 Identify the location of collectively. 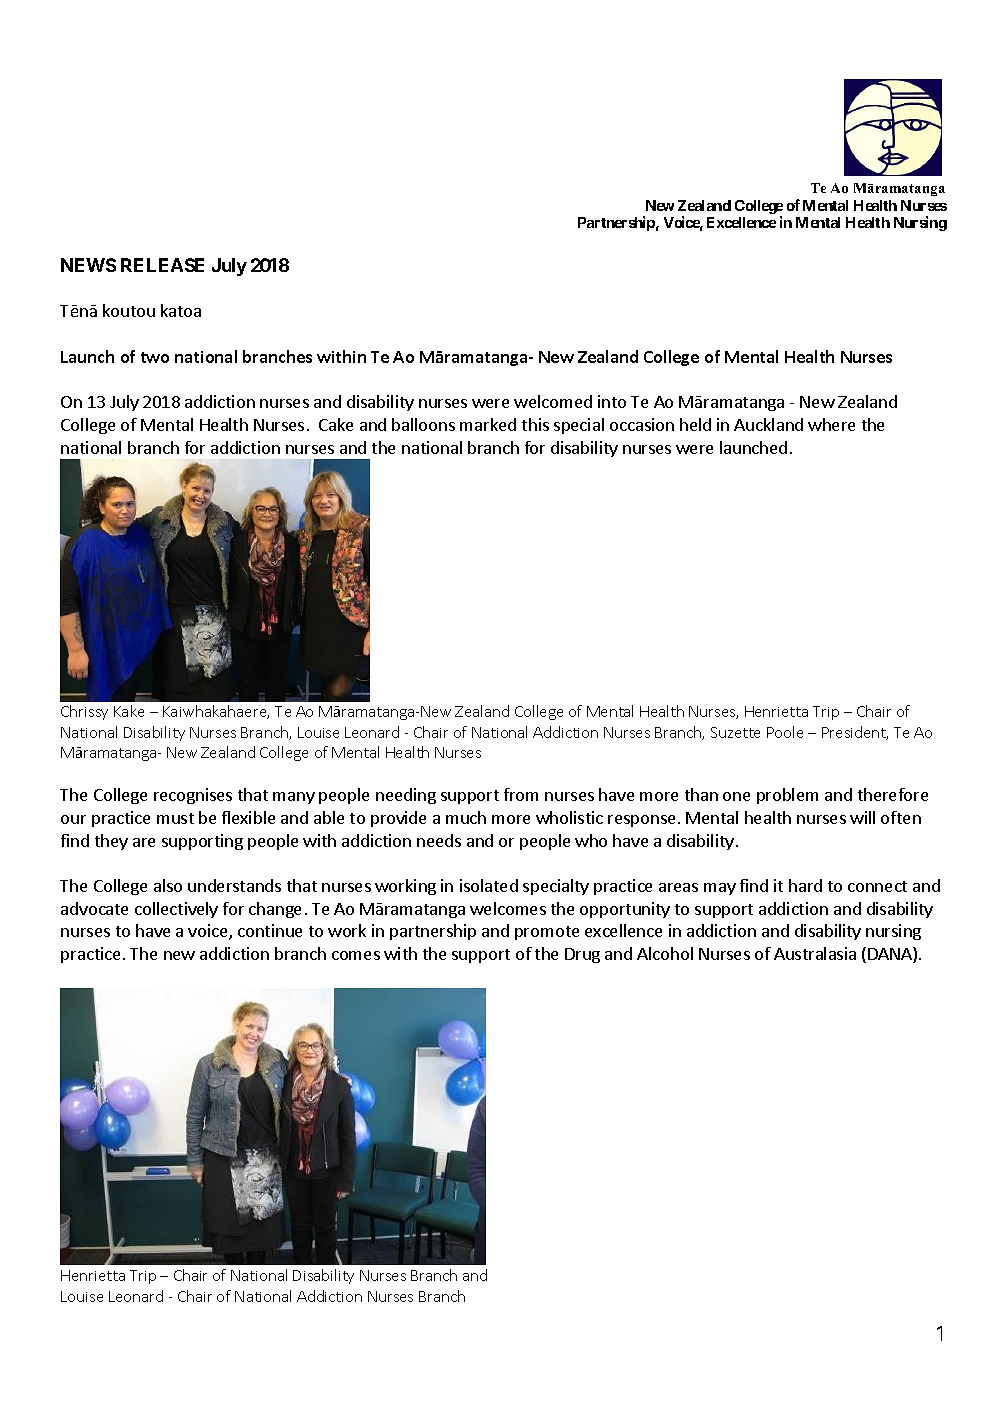
(176, 910).
